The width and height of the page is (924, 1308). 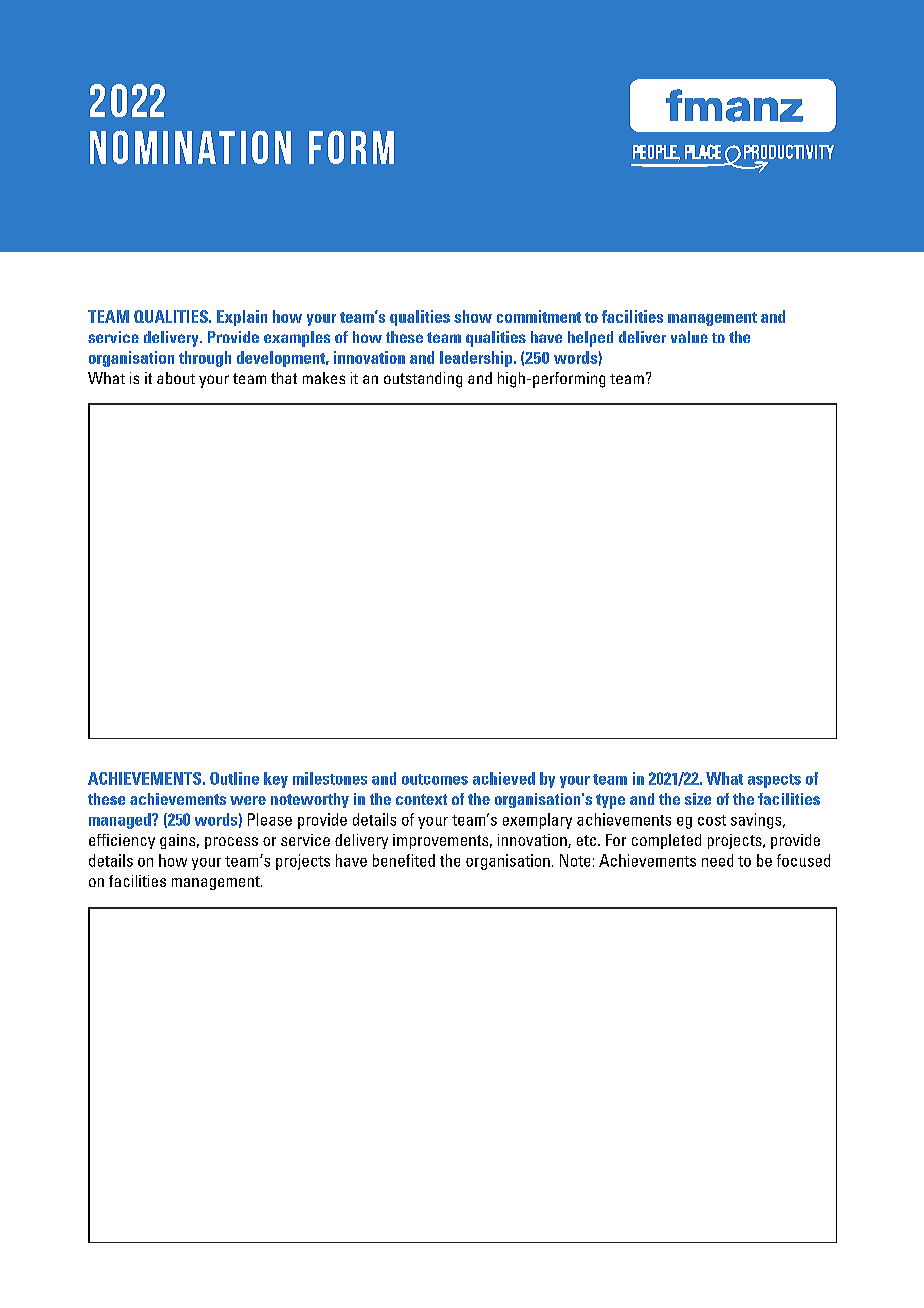 I want to click on Explain, so click(x=242, y=318).
